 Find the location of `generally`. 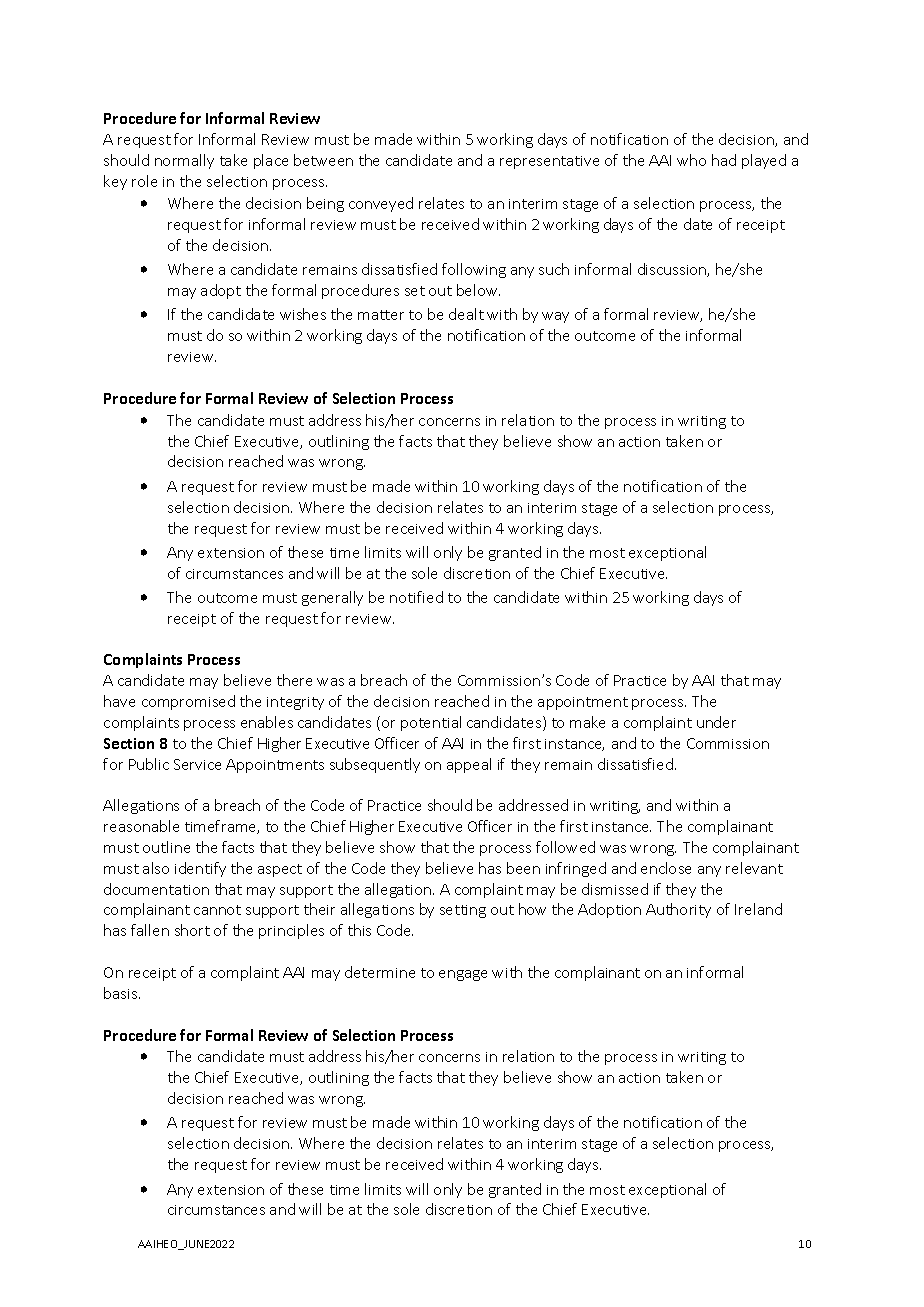

generally is located at coordinates (332, 598).
